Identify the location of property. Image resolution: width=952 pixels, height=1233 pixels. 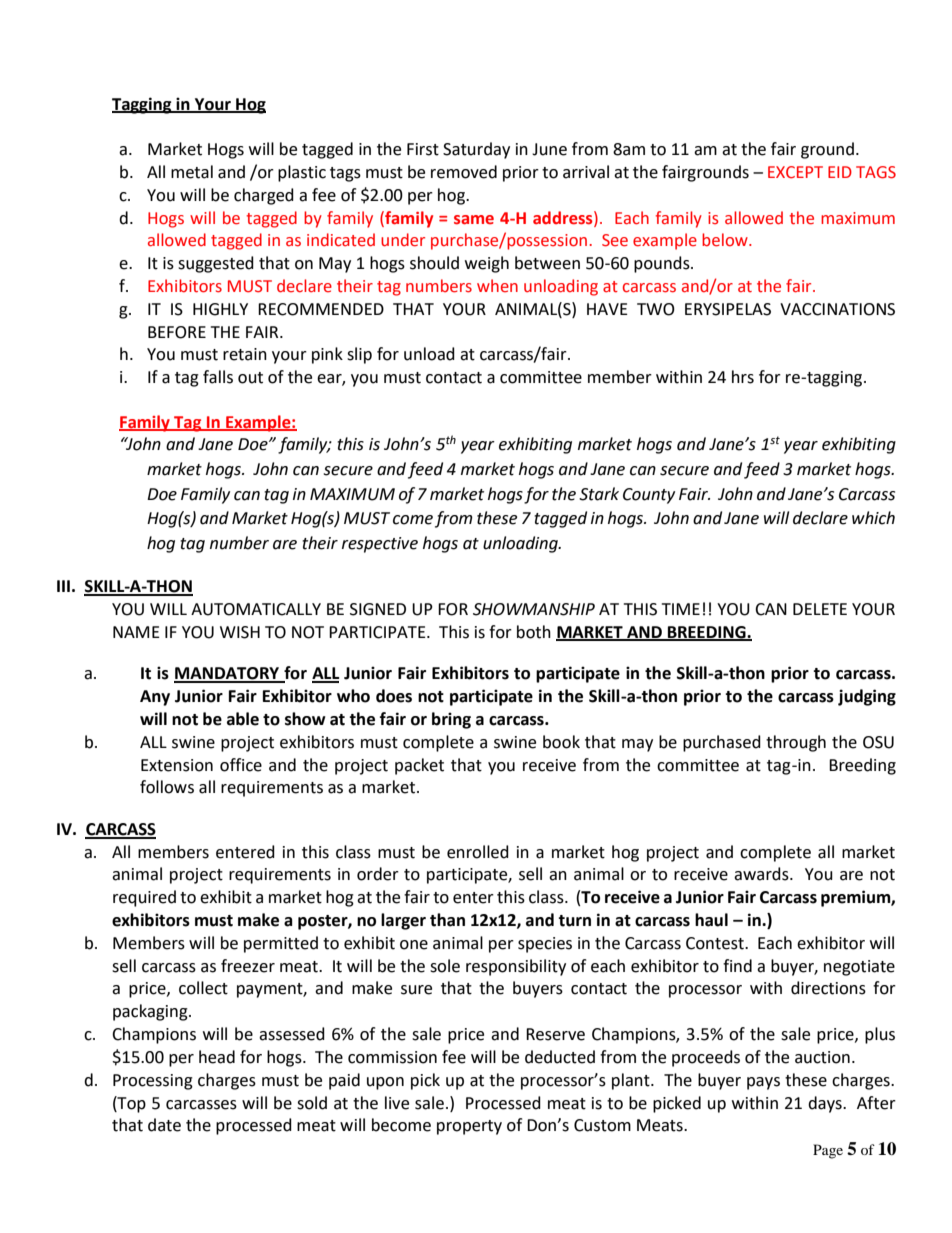
(469, 1127).
